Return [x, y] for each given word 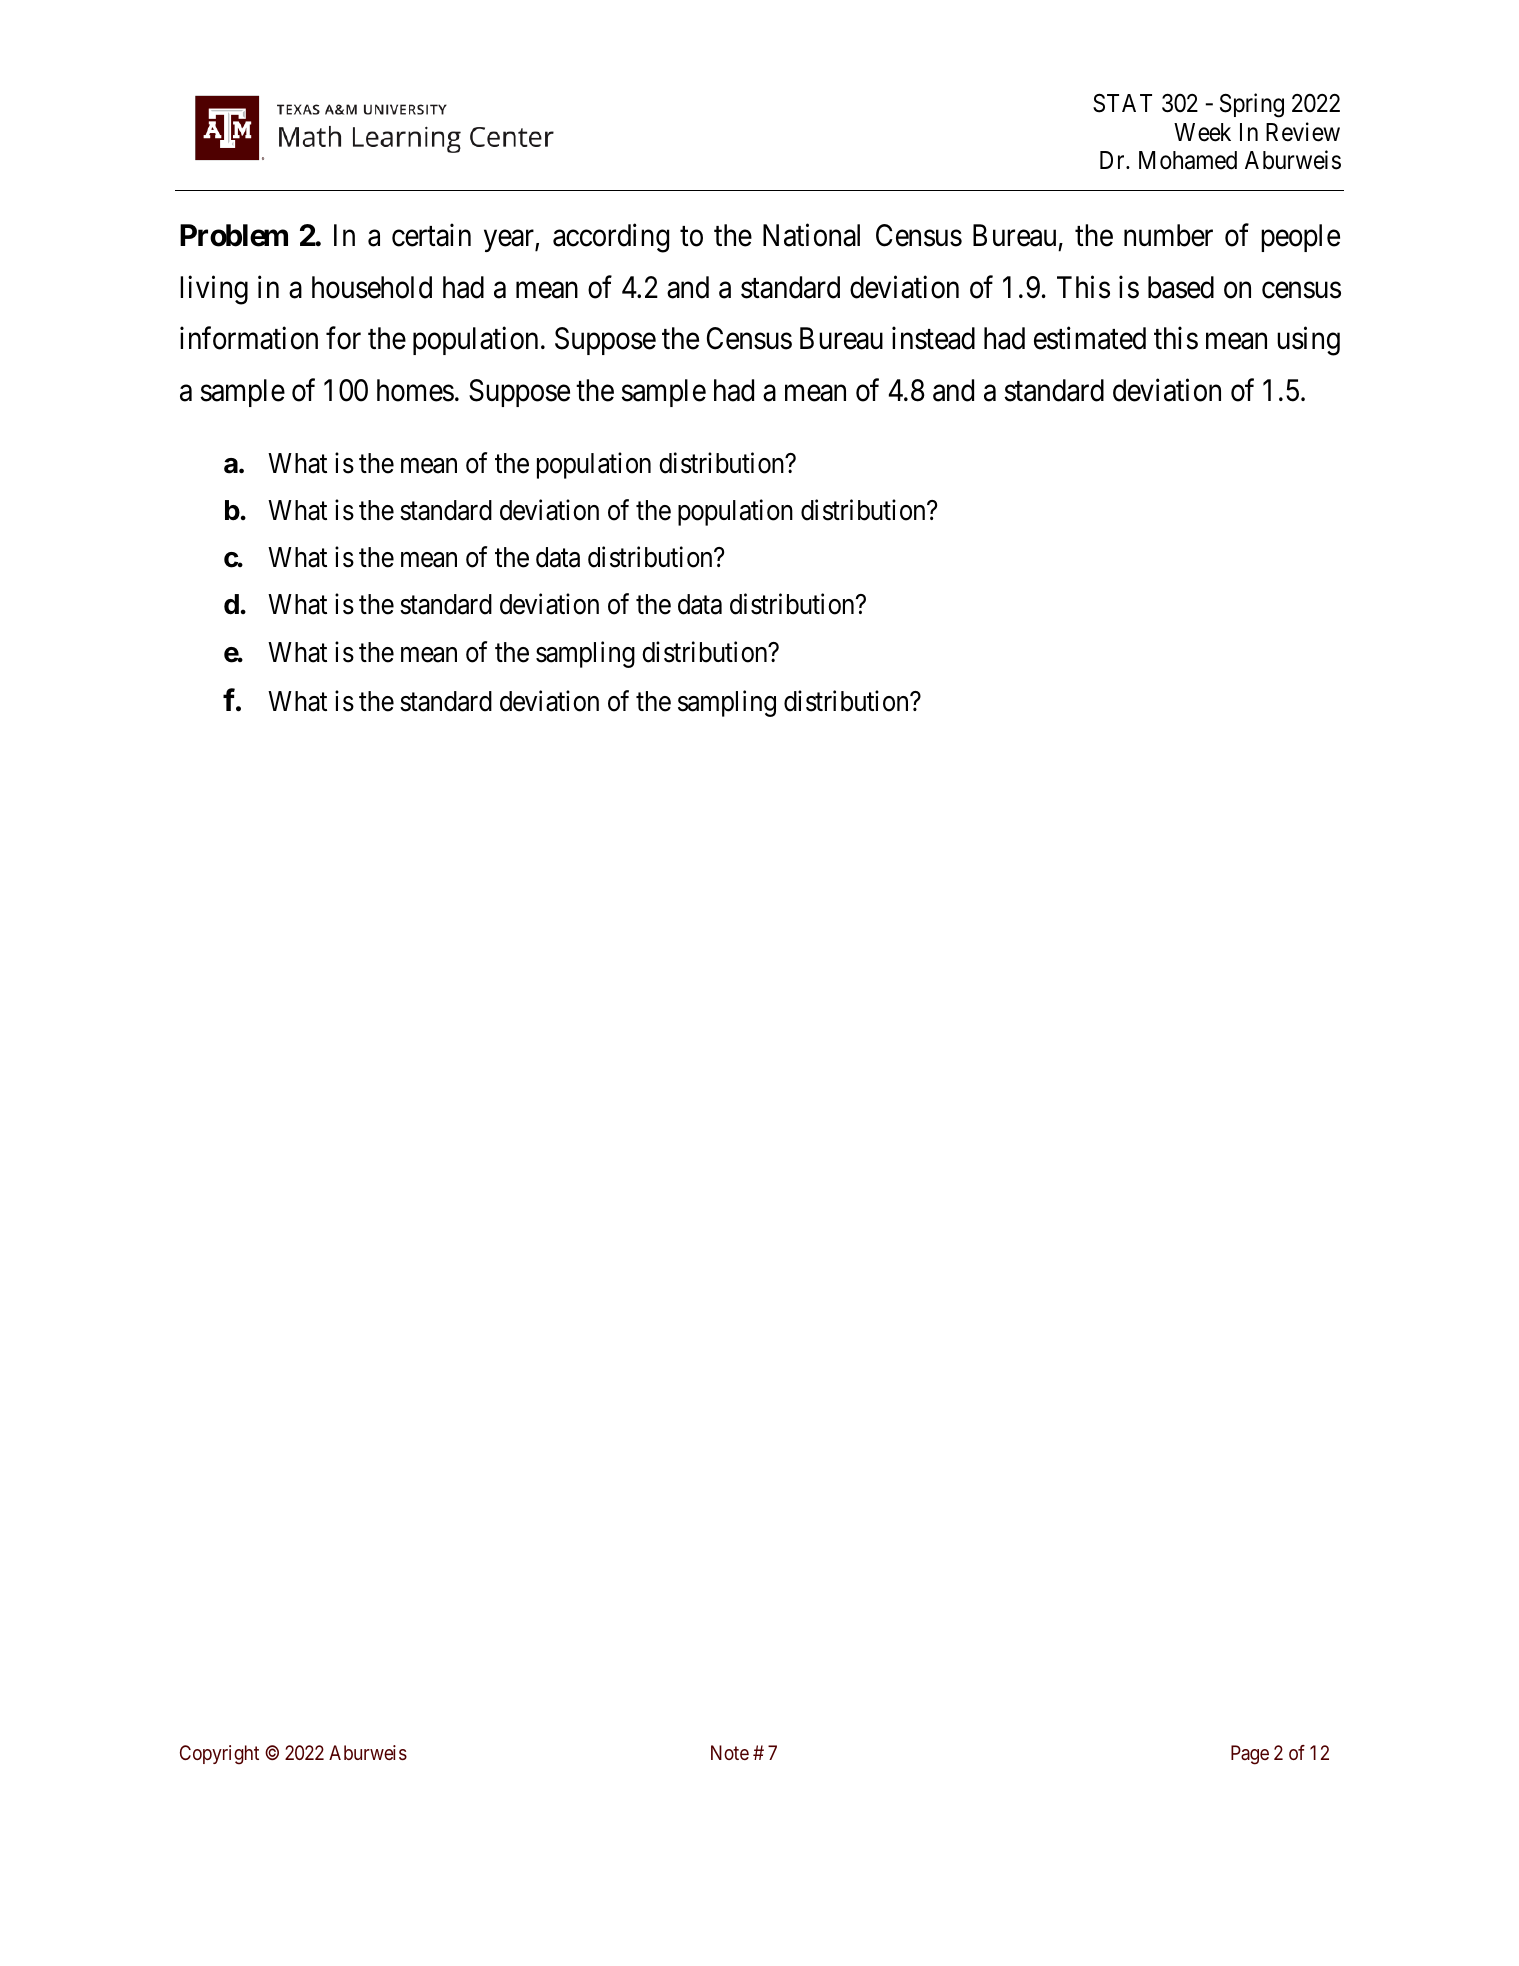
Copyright [219, 1755]
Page [1250, 1755]
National [811, 235]
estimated [1090, 338]
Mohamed [1188, 160]
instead [933, 338]
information [249, 338]
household [372, 287]
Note [730, 1752]
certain [431, 235]
